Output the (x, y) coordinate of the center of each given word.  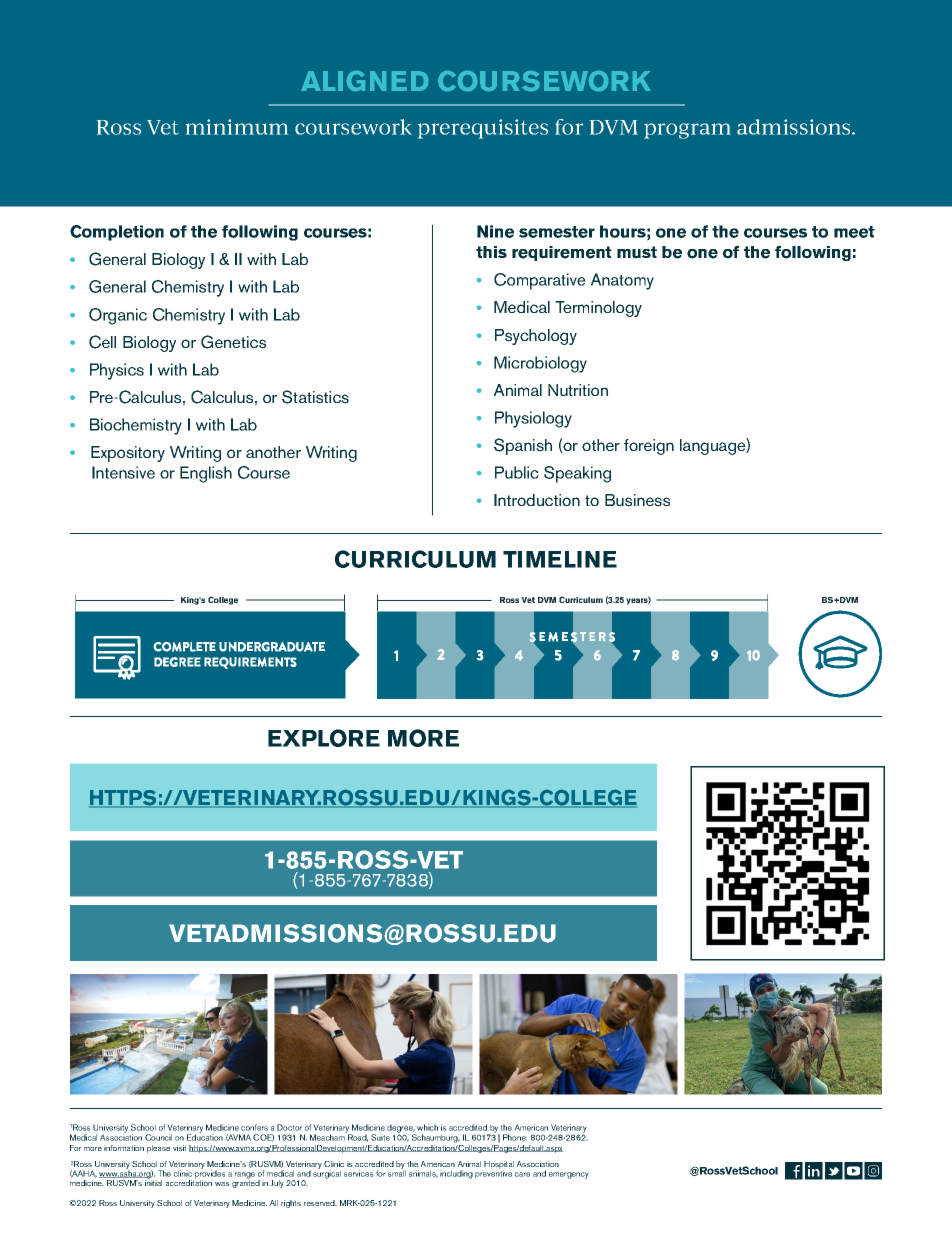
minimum (237, 127)
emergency (569, 1175)
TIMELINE (560, 559)
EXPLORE (324, 738)
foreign (649, 447)
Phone (515, 1137)
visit (179, 1148)
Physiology (533, 419)
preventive (493, 1173)
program (687, 131)
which (427, 1127)
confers (254, 1127)
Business (637, 500)
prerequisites (483, 129)
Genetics (233, 342)
